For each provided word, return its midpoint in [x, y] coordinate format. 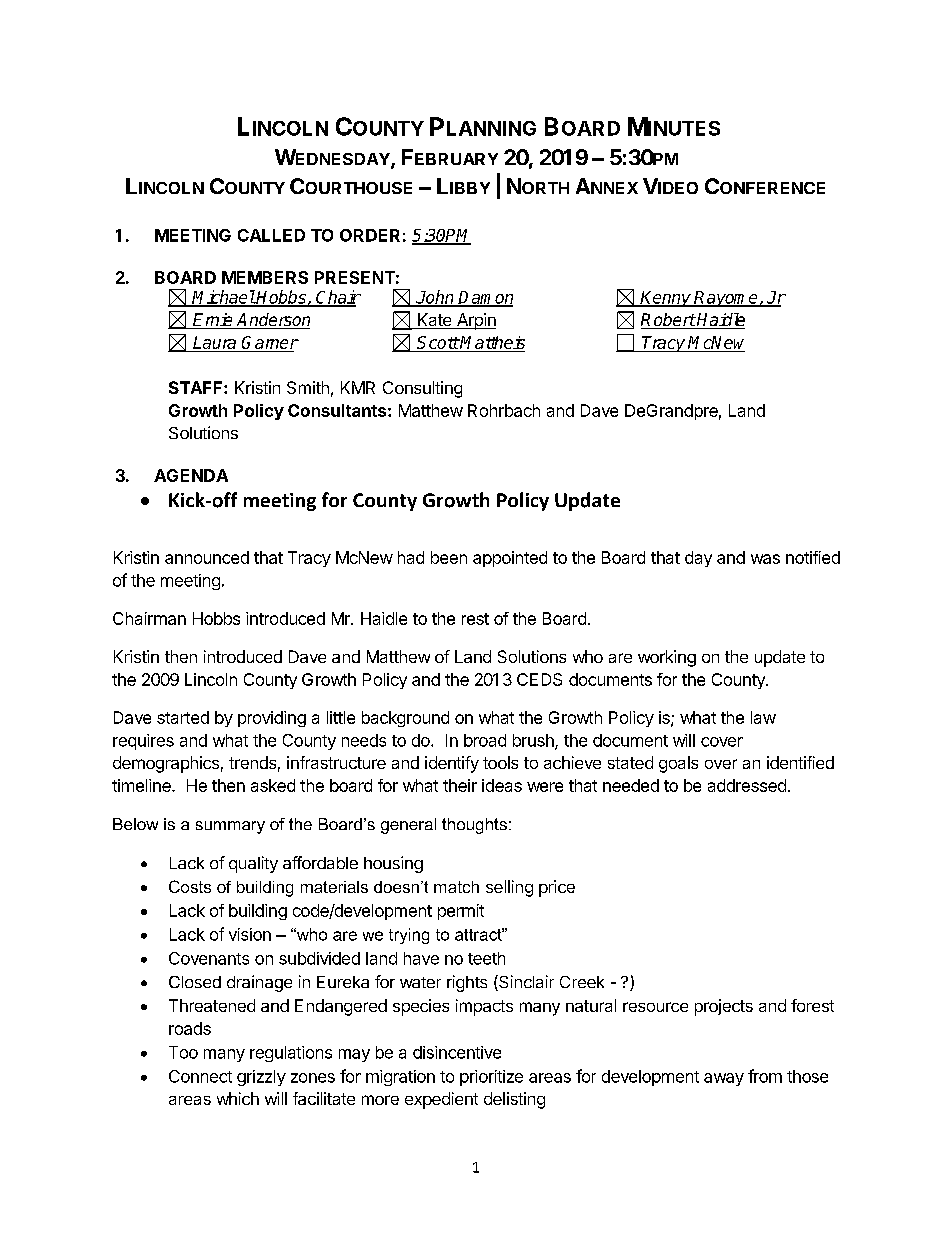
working [667, 658]
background [405, 719]
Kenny [666, 299]
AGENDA [191, 475]
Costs [190, 886]
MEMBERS [265, 277]
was [765, 559]
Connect [200, 1076]
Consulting [422, 389]
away [724, 1079]
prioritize [491, 1078]
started [183, 717]
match [456, 887]
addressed [747, 785]
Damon [485, 298]
